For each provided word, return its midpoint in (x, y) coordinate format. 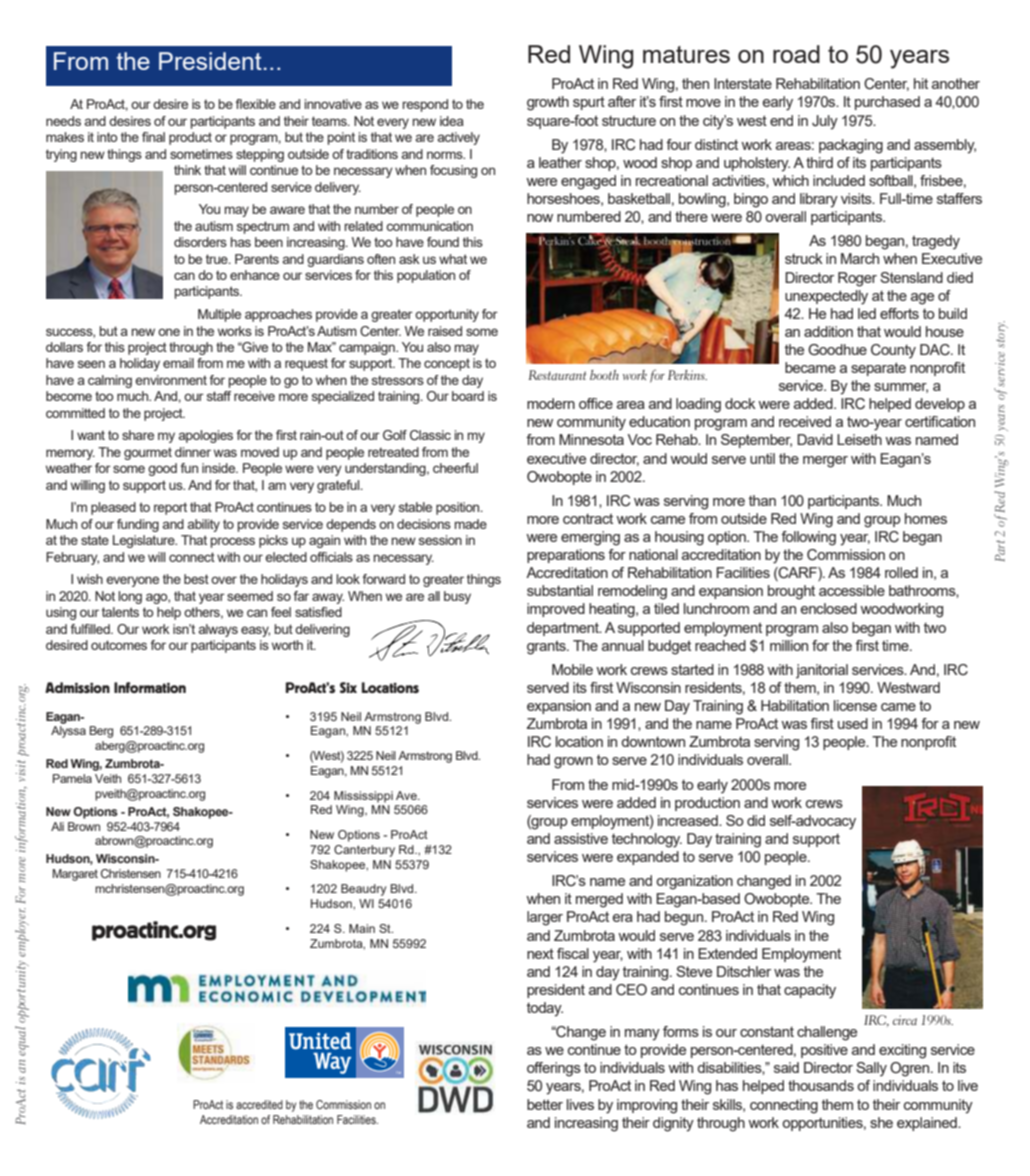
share (138, 435)
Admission (77, 687)
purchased (887, 103)
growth (548, 103)
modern (551, 403)
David (815, 439)
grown (573, 763)
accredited (259, 1104)
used (853, 723)
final (153, 137)
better (545, 1104)
